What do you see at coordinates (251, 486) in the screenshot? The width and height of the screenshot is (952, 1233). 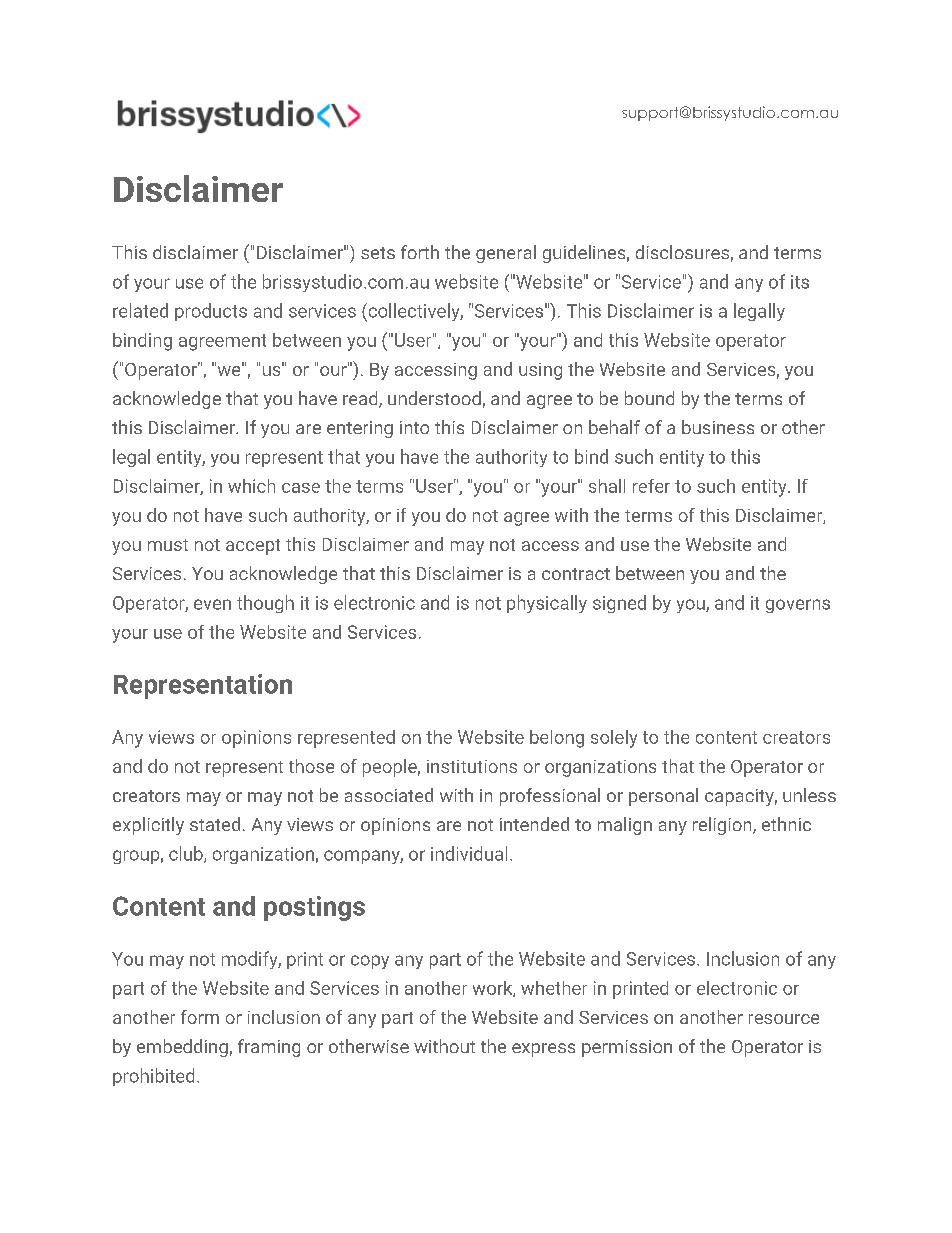 I see `which` at bounding box center [251, 486].
